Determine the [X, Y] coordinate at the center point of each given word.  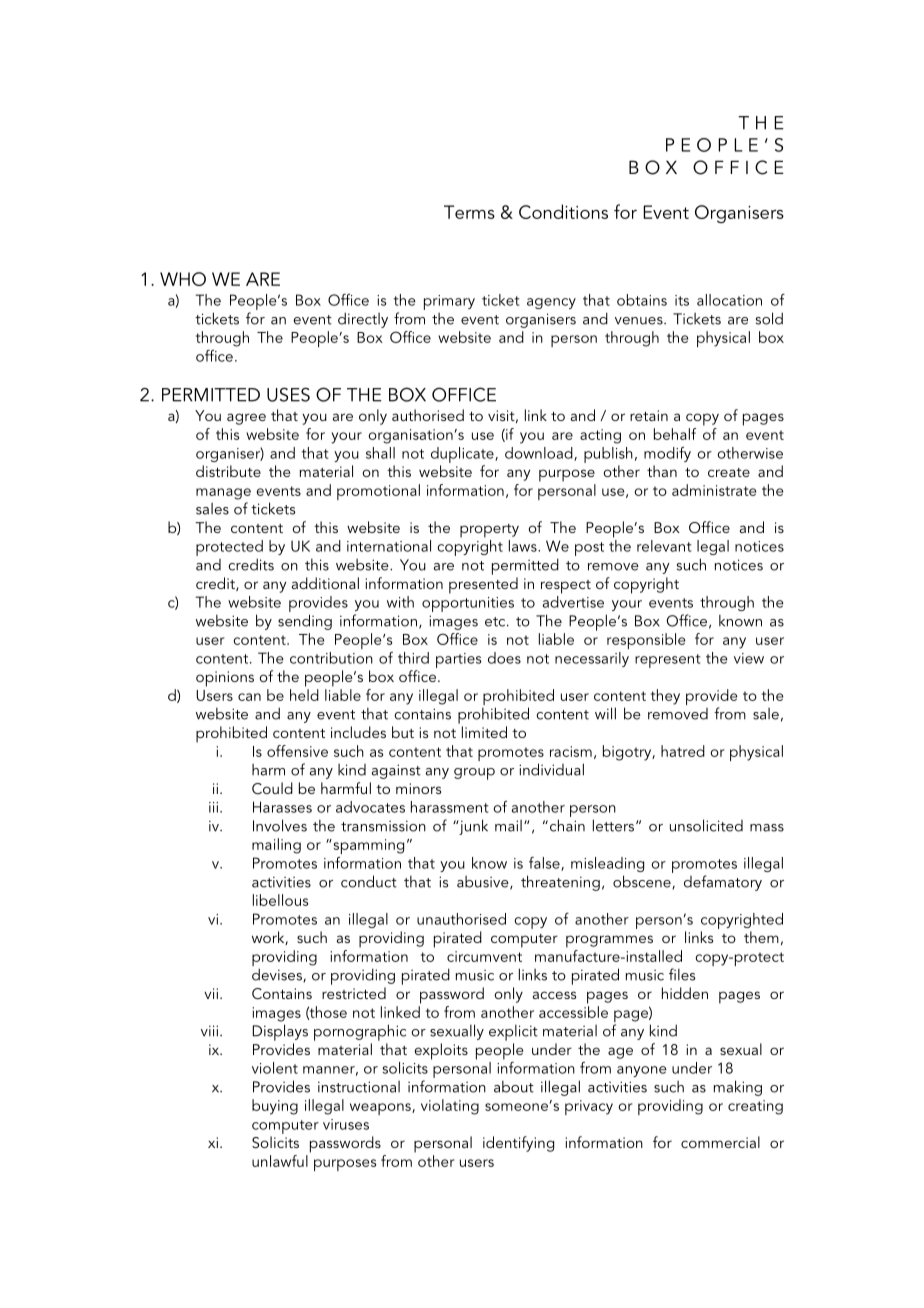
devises [278, 975]
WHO [183, 279]
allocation [729, 300]
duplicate [463, 455]
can [249, 697]
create [729, 472]
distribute [228, 471]
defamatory [723, 883]
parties [459, 660]
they [665, 697]
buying [275, 1107]
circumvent [484, 956]
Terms [469, 212]
